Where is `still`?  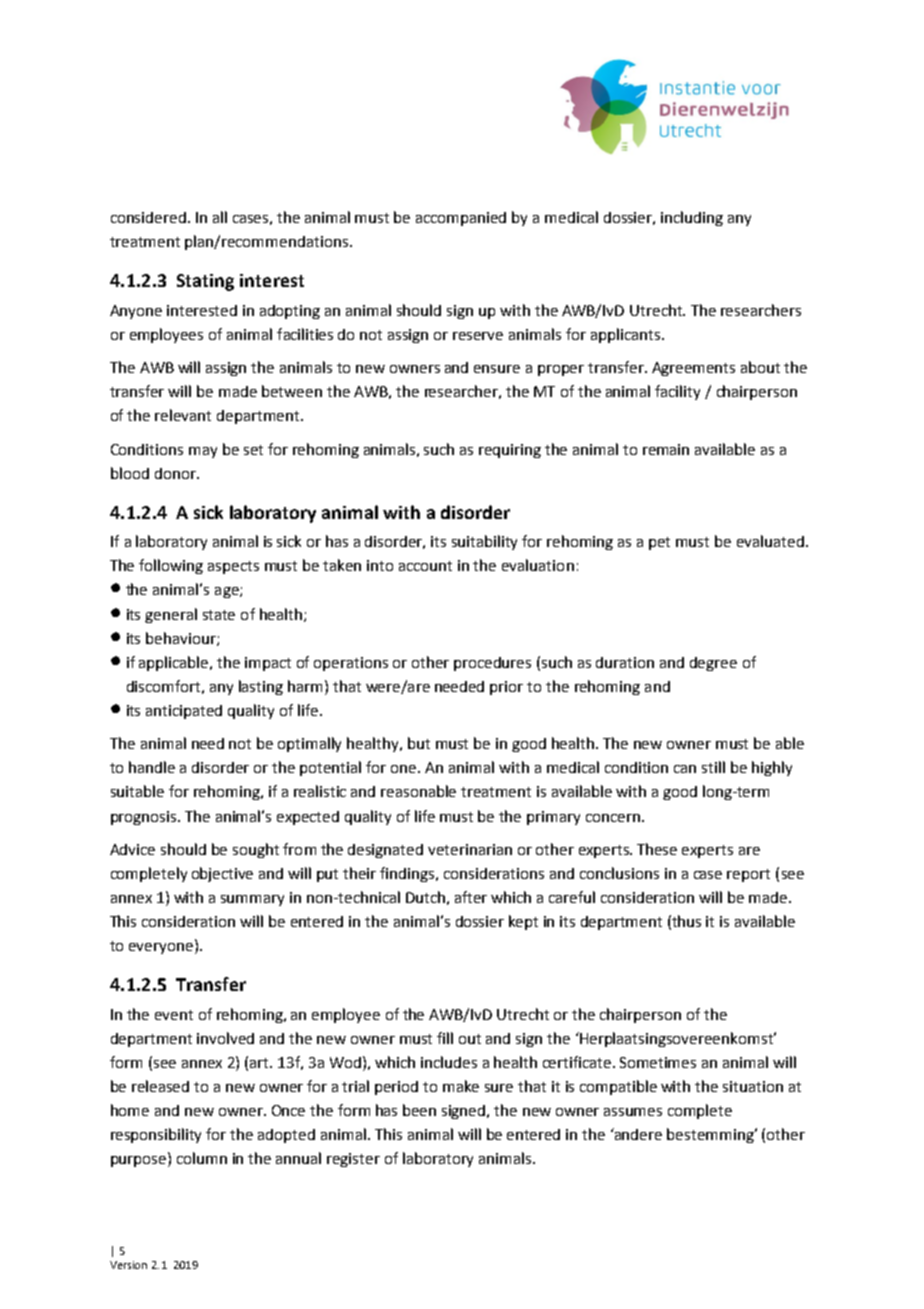 still is located at coordinates (713, 767).
